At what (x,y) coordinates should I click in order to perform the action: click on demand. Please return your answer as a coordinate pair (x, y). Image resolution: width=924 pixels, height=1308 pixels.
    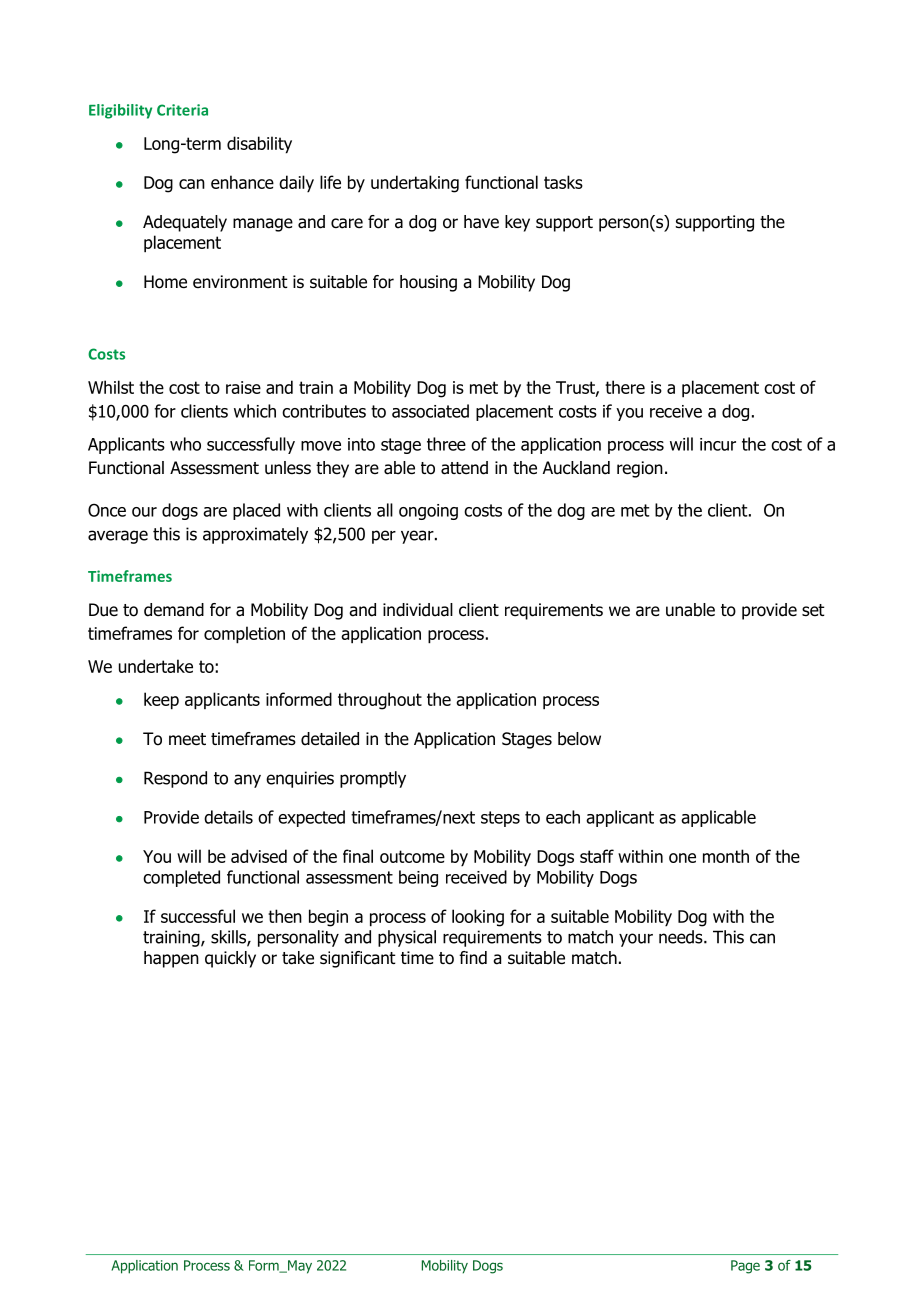
    Looking at the image, I should click on (174, 610).
